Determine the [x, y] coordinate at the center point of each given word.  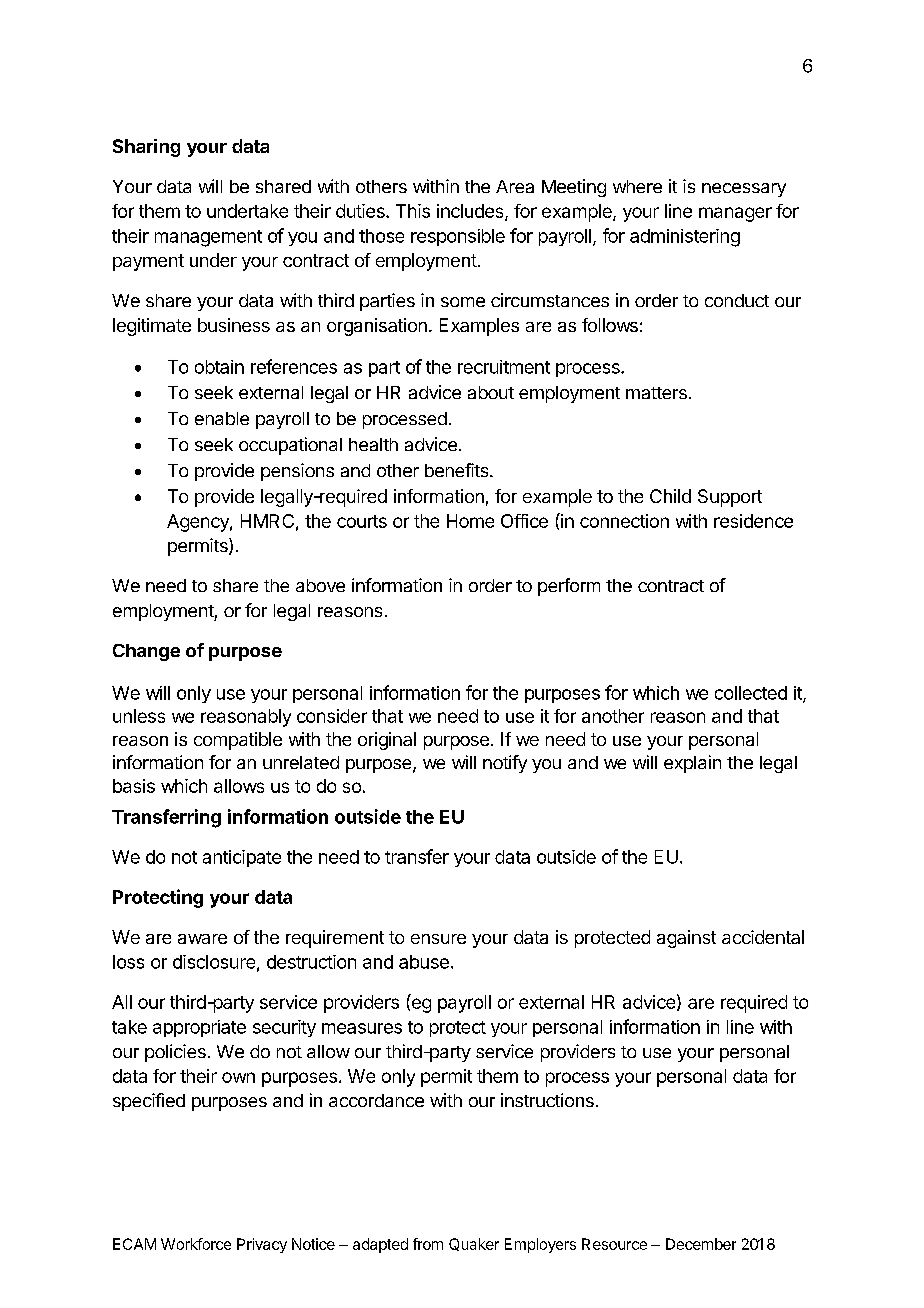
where [637, 186]
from [428, 1244]
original [387, 741]
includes [471, 212]
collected [751, 693]
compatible [238, 741]
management [208, 238]
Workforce [196, 1244]
